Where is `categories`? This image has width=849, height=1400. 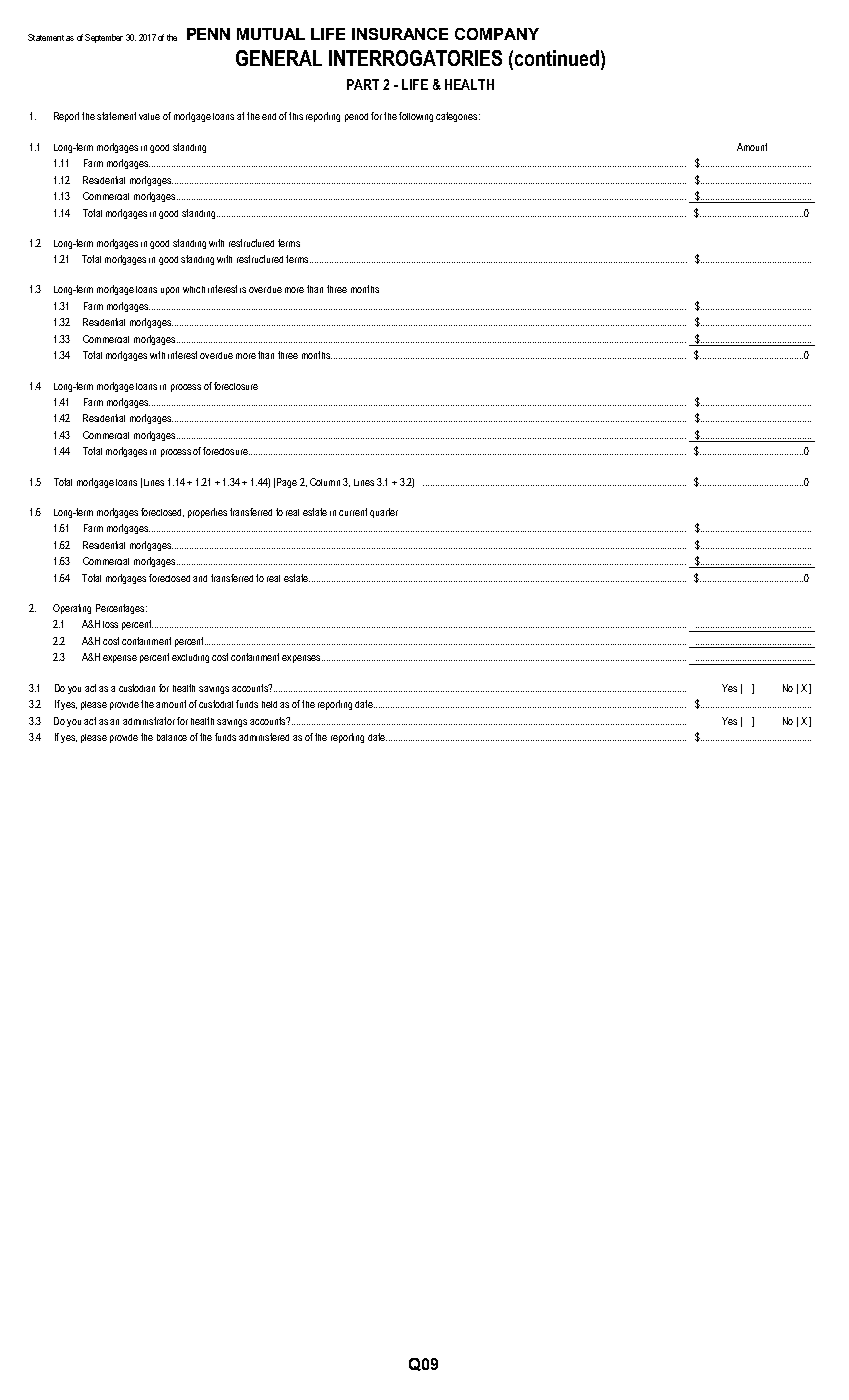 categories is located at coordinates (458, 117).
